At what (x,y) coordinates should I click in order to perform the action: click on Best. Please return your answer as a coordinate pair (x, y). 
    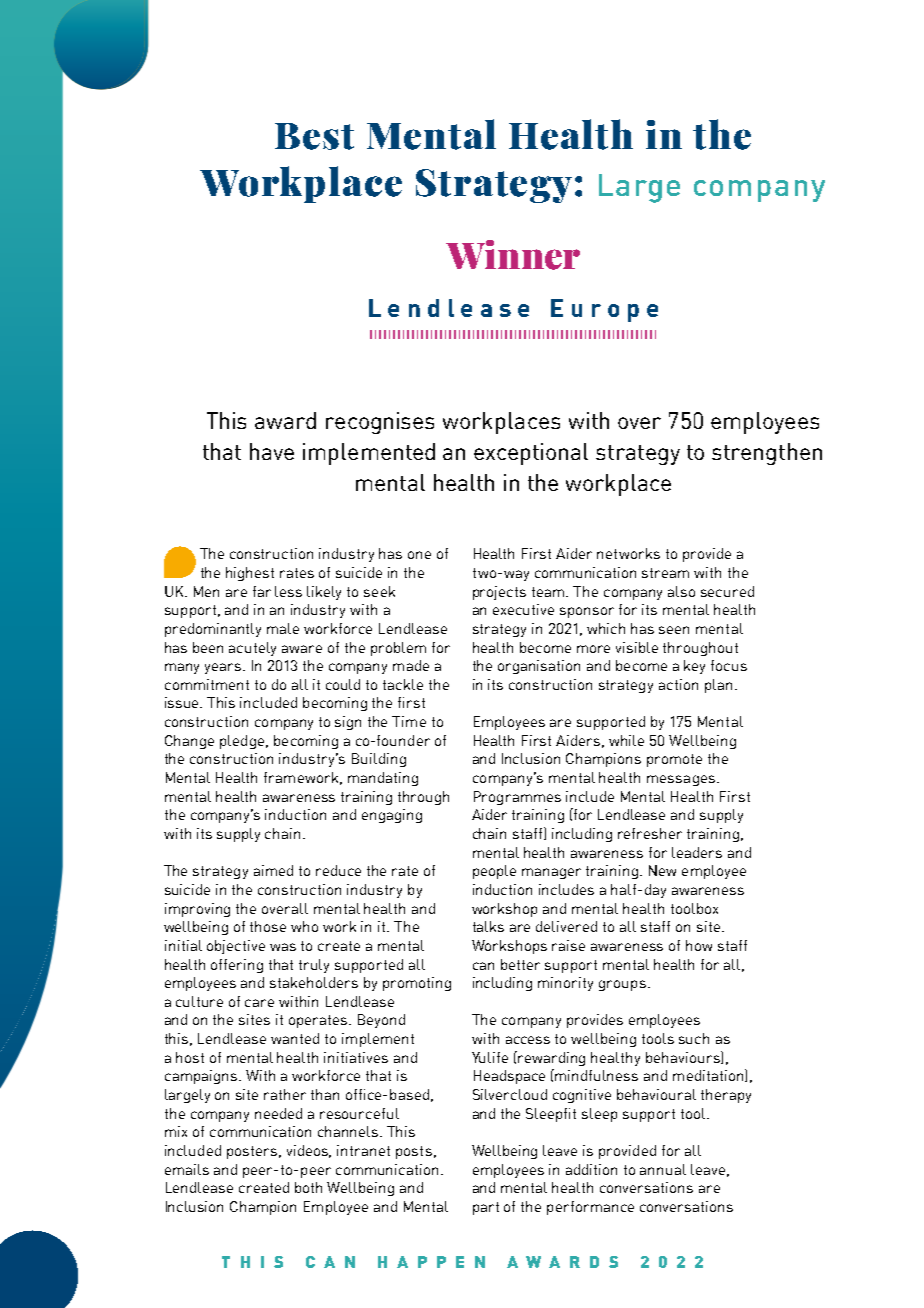
    Looking at the image, I should click on (314, 136).
